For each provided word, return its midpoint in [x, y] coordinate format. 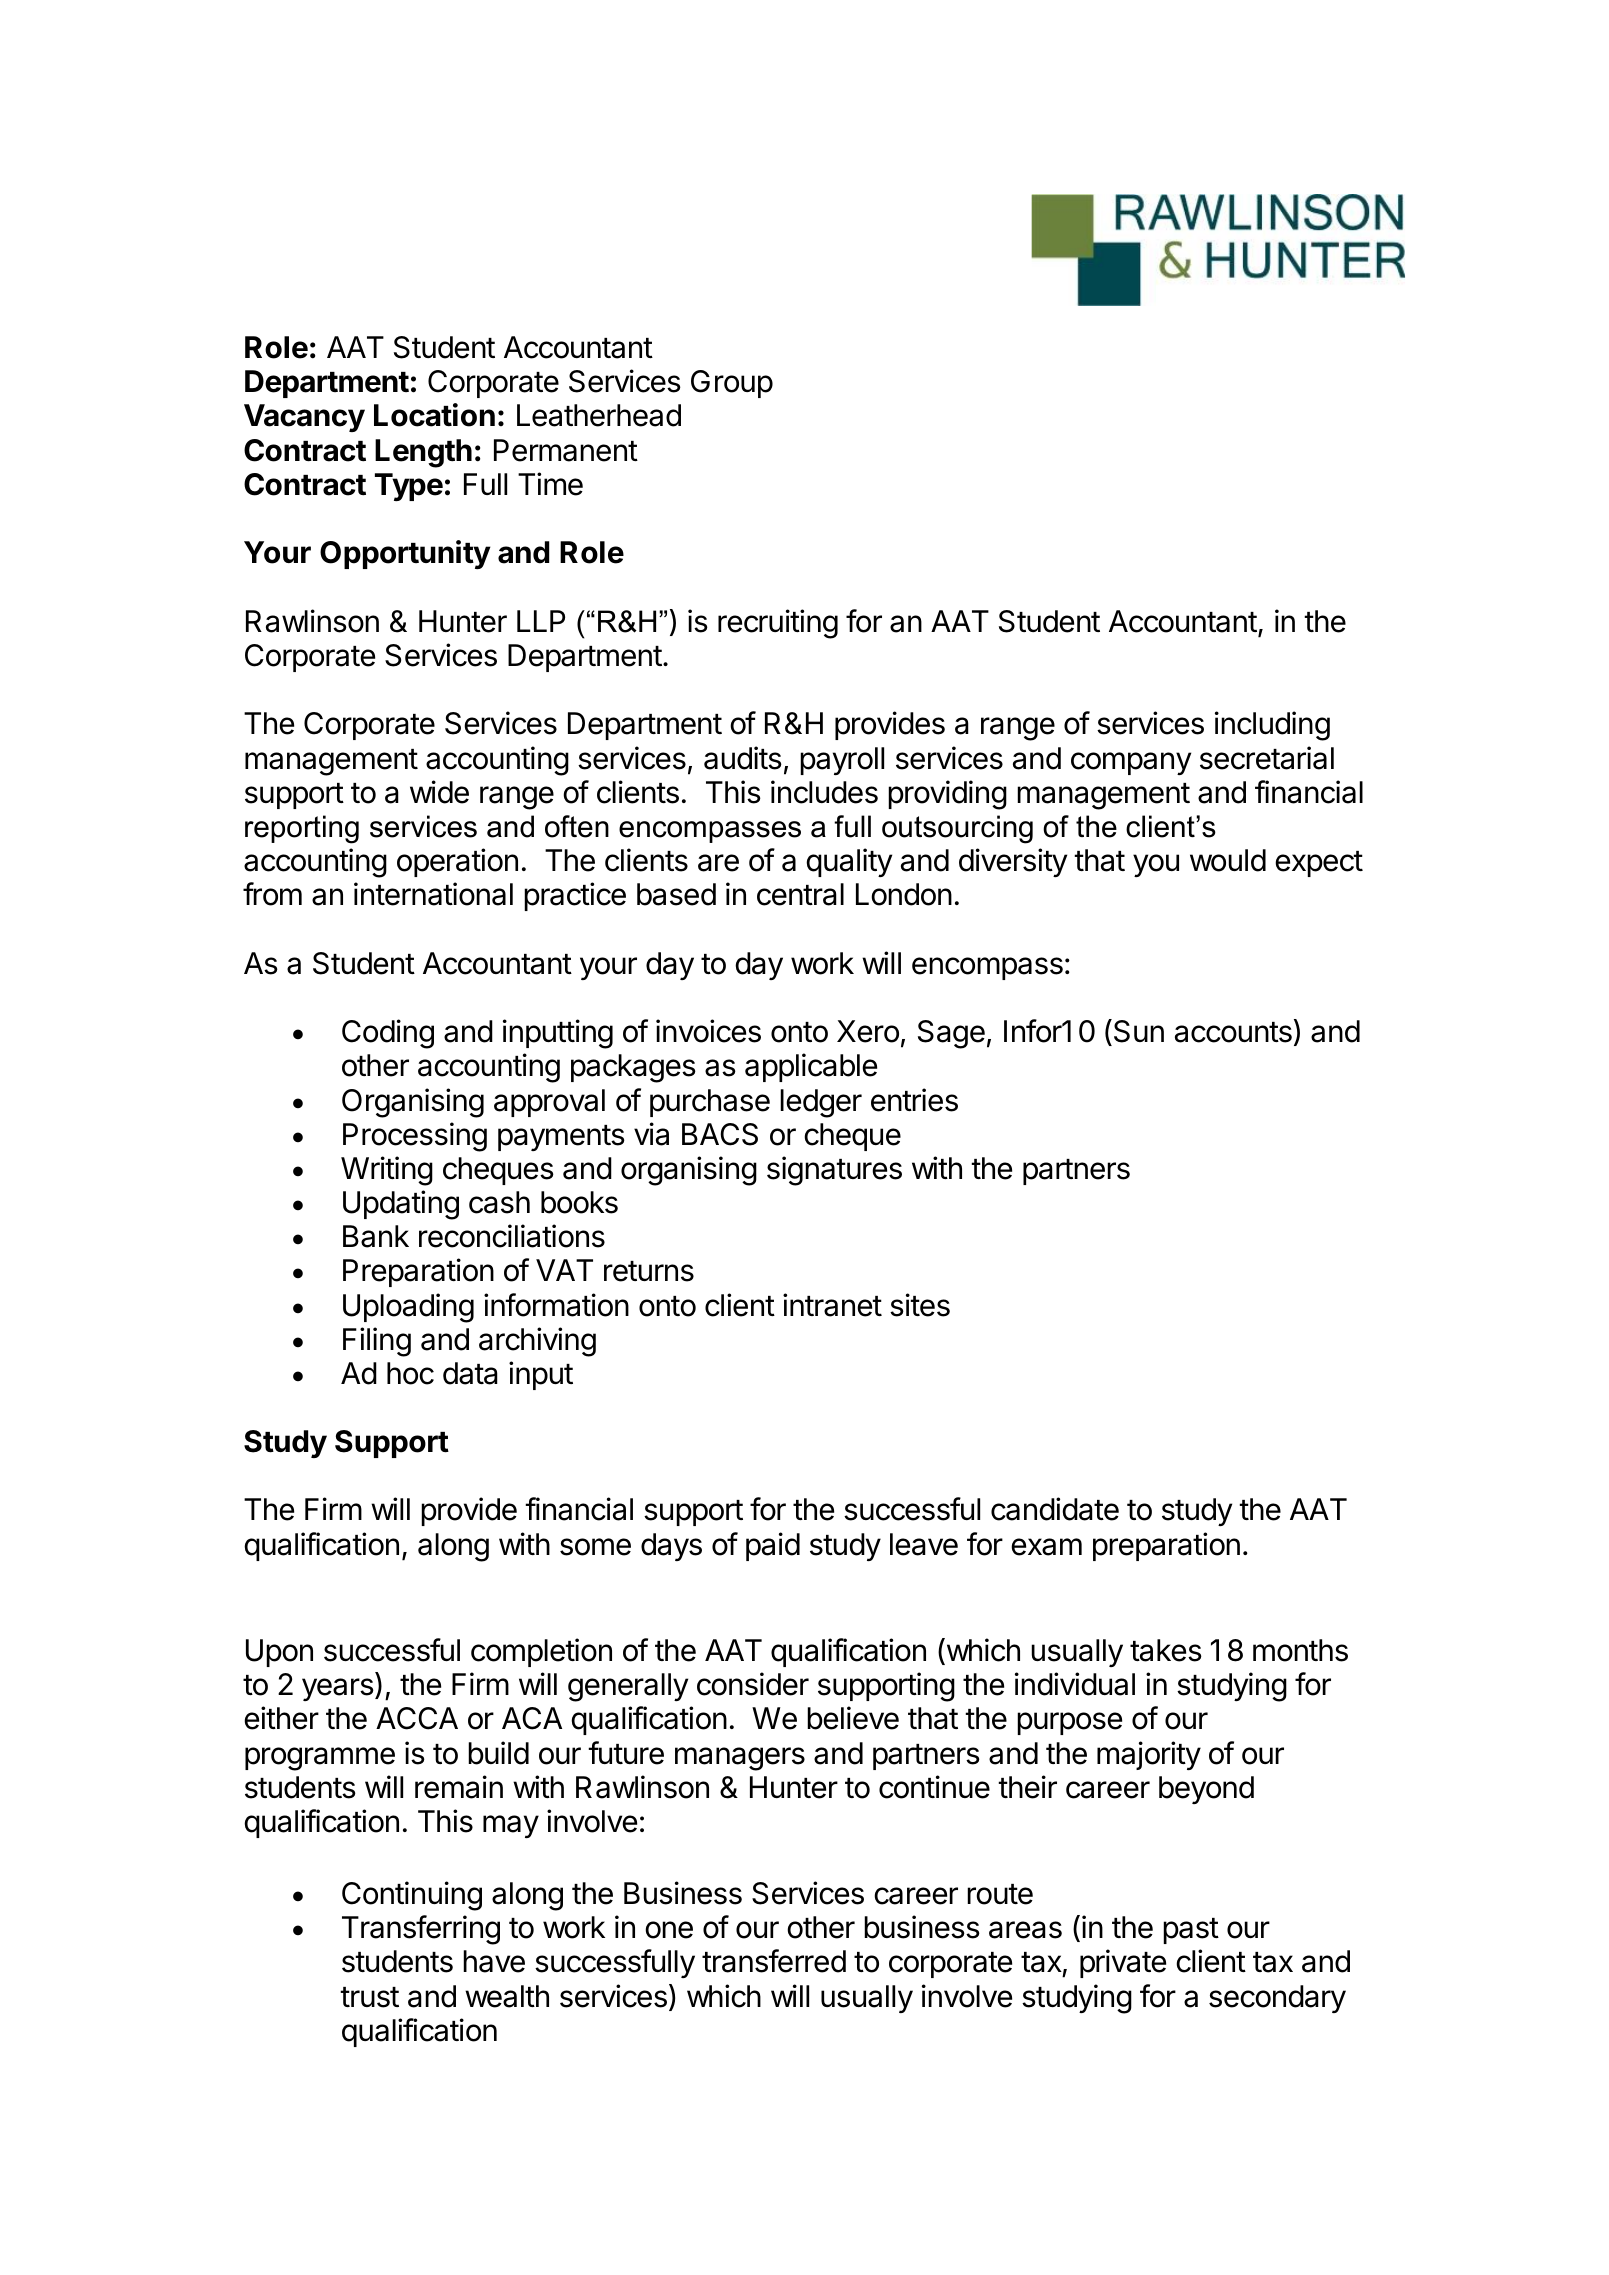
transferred [774, 1961]
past [1191, 1931]
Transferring [421, 1930]
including [1272, 726]
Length [423, 453]
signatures [834, 1171]
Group [732, 384]
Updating [401, 1205]
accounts [1233, 1032]
